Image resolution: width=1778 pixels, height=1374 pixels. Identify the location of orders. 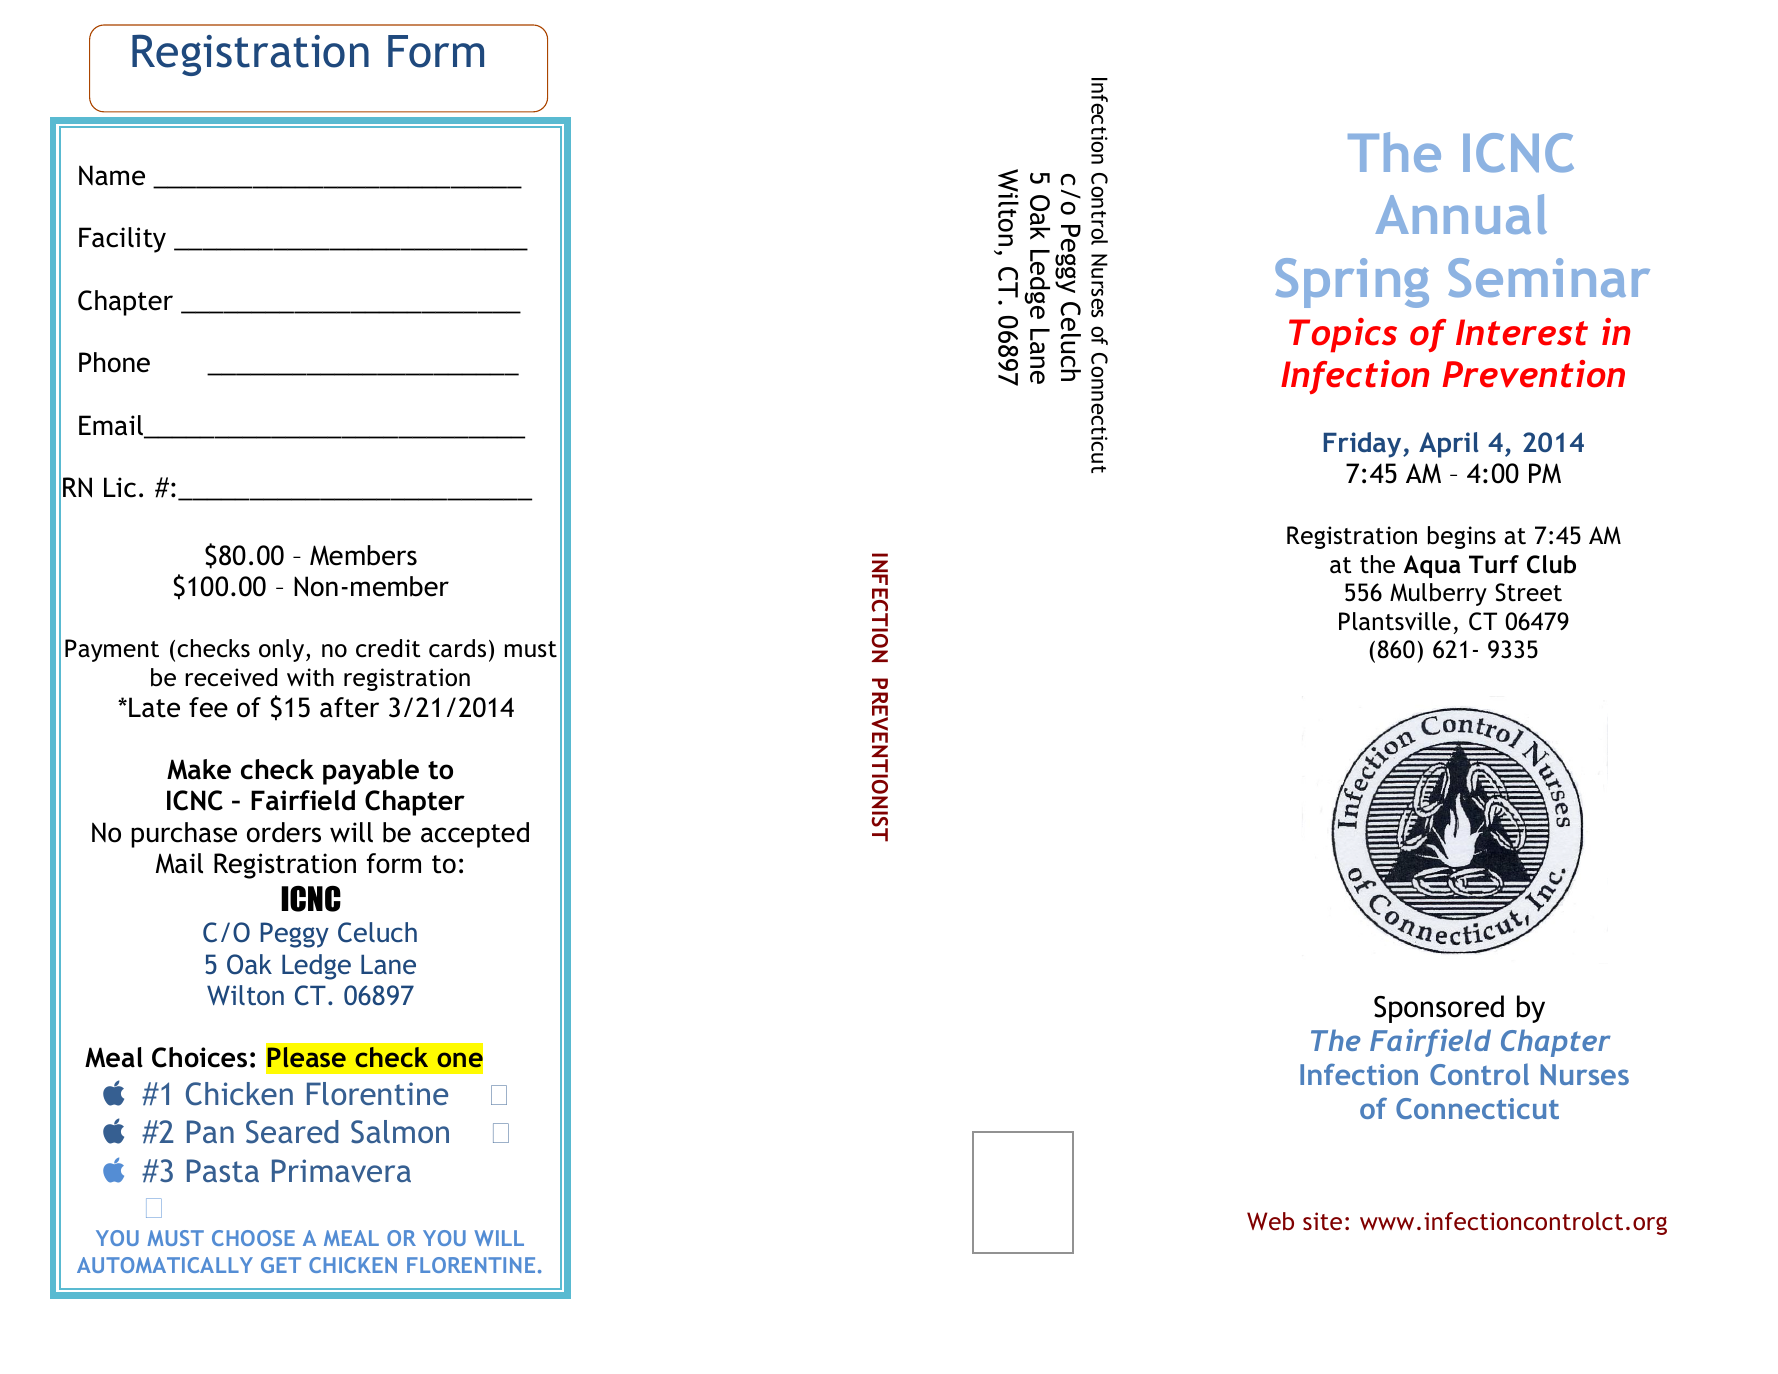
(284, 832).
